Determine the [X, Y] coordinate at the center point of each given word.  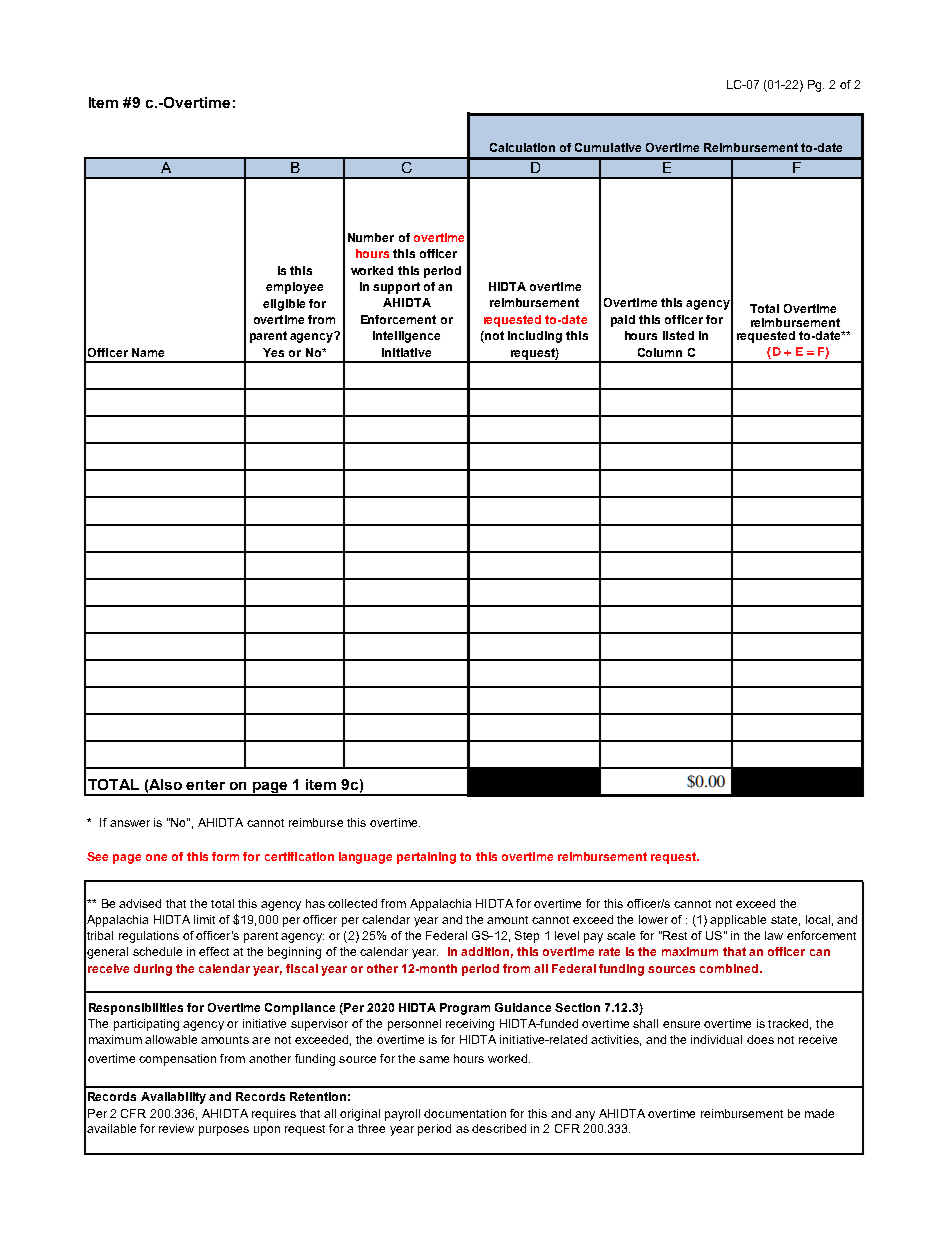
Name [148, 352]
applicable [738, 921]
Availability [173, 1098]
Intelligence [406, 337]
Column [660, 352]
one [156, 857]
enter [205, 785]
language [365, 858]
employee [294, 288]
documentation [465, 1113]
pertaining [426, 858]
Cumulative [608, 147]
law [774, 935]
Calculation [522, 147]
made [819, 1113]
